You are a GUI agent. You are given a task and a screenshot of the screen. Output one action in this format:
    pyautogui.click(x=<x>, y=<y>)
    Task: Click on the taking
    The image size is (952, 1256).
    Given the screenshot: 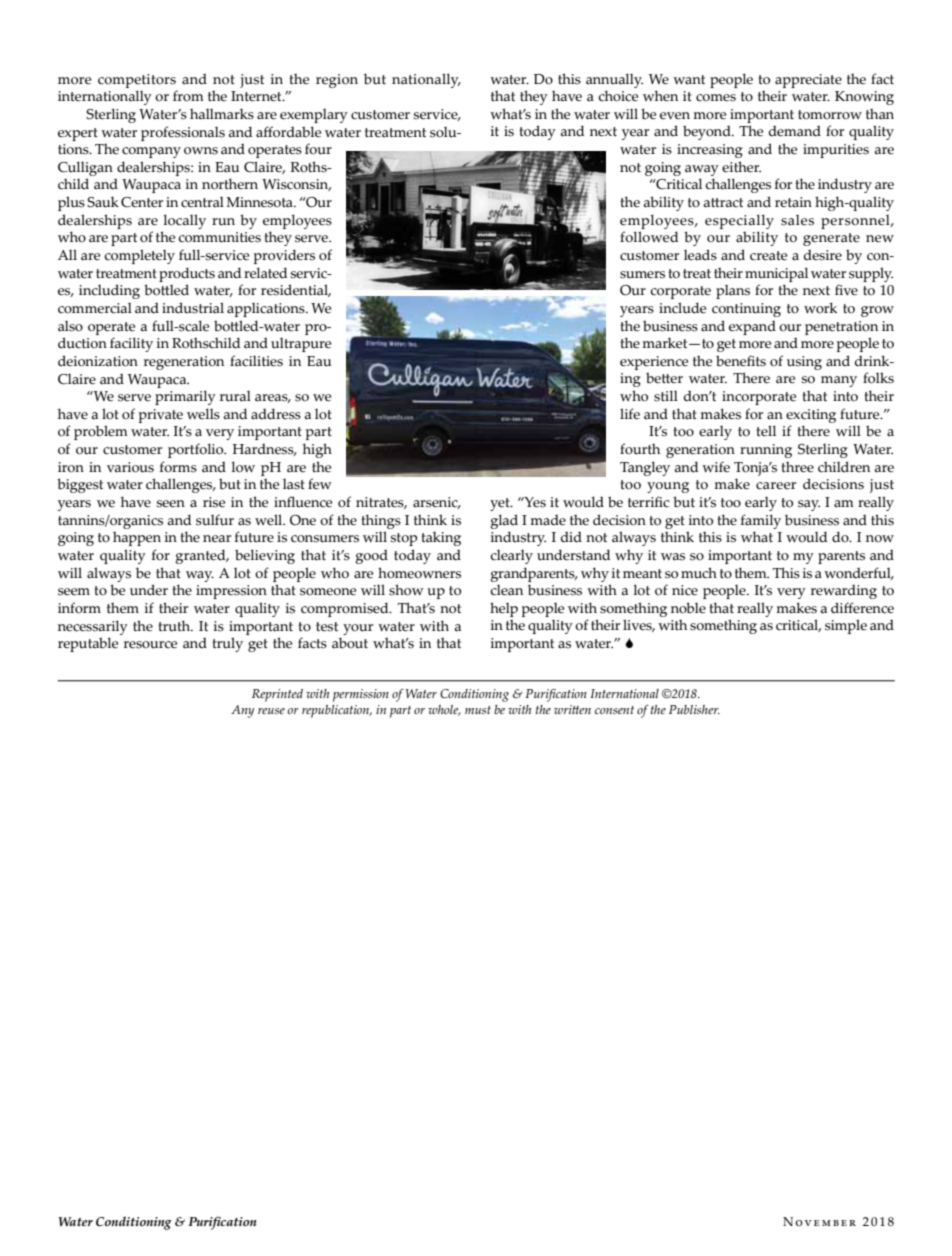 What is the action you would take?
    pyautogui.click(x=441, y=538)
